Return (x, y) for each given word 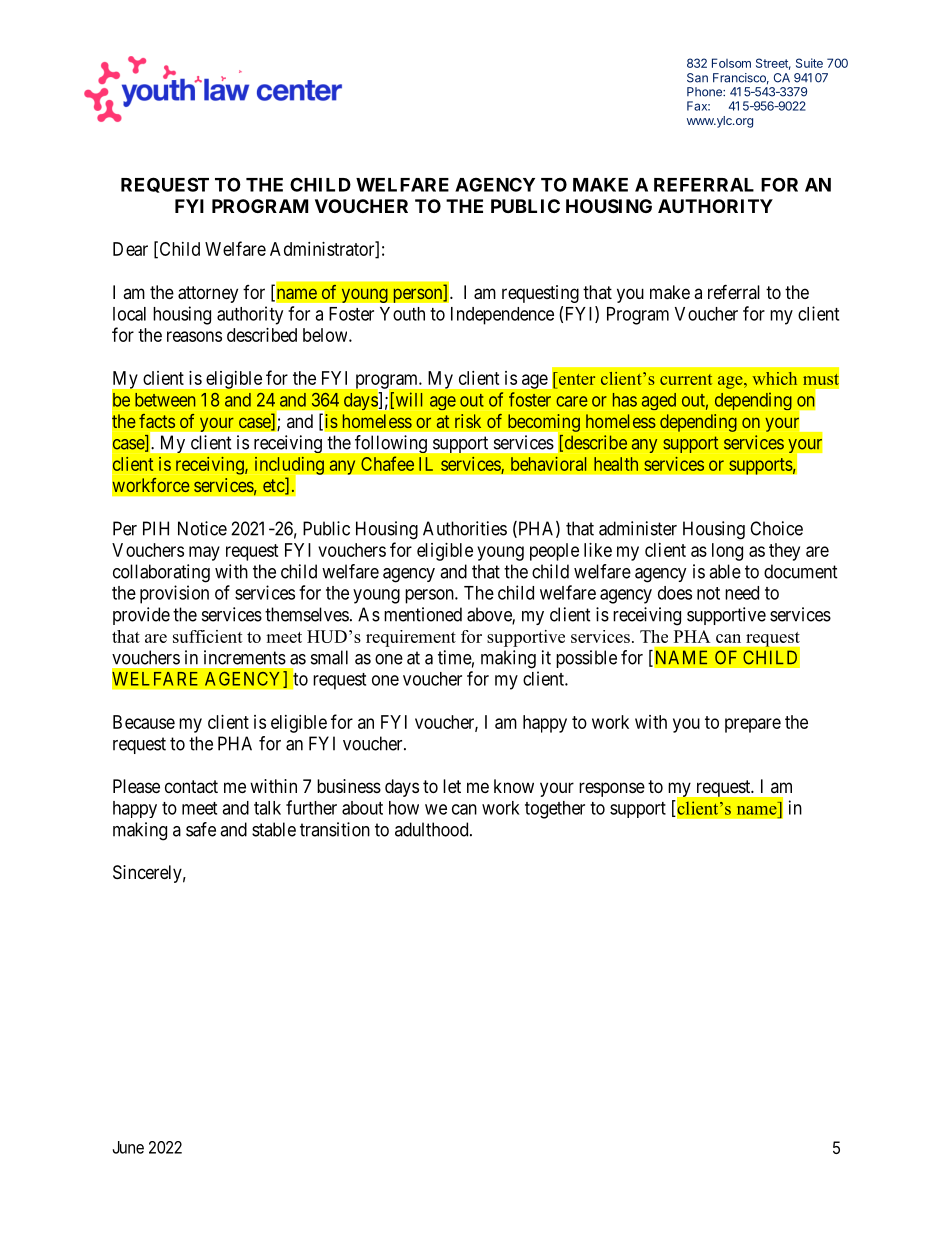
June (128, 1147)
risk (468, 421)
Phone (705, 92)
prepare (753, 725)
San (697, 78)
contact (191, 786)
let (452, 786)
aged (659, 401)
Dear (130, 249)
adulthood (433, 829)
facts (157, 421)
